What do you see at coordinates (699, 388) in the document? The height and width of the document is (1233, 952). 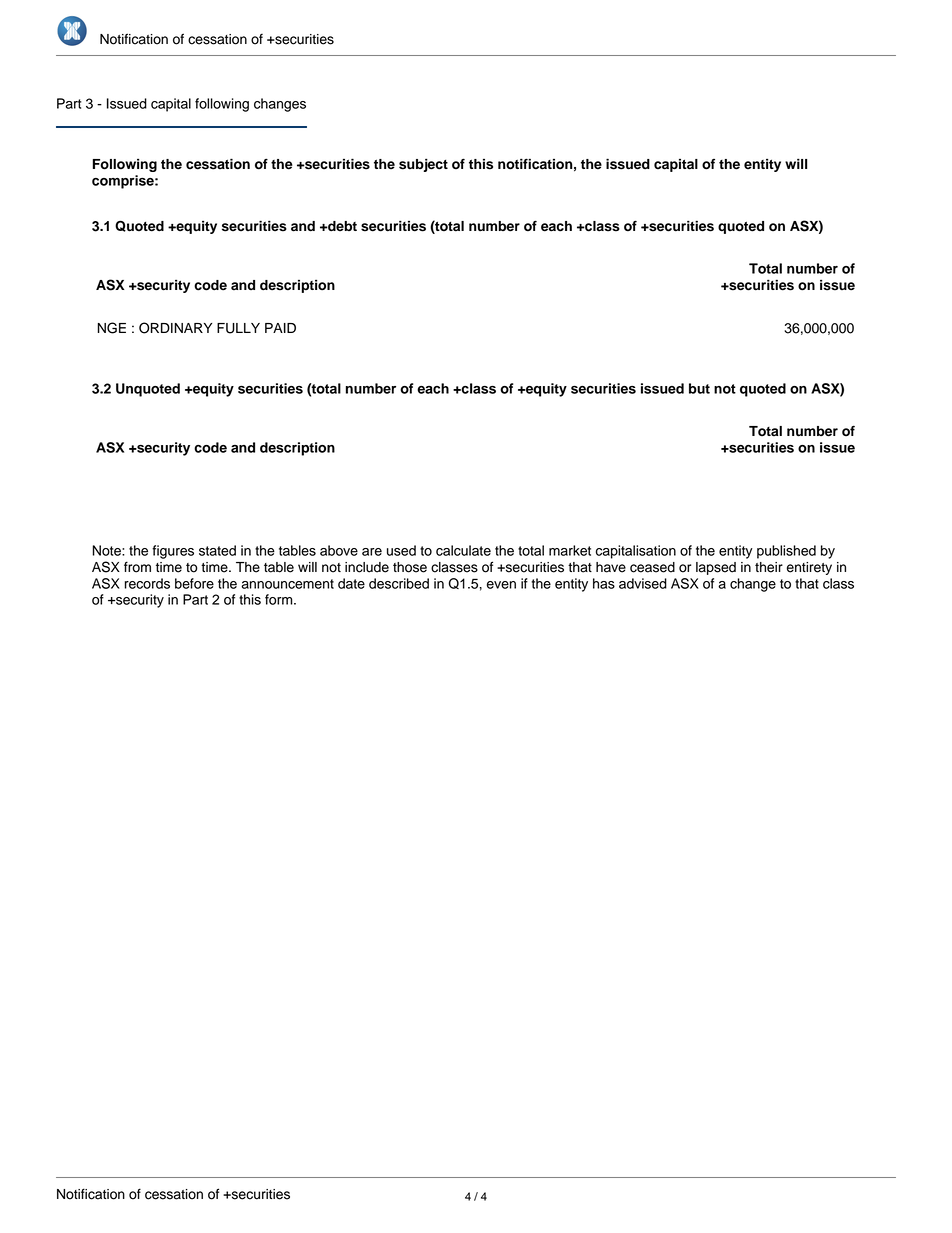 I see `but` at bounding box center [699, 388].
